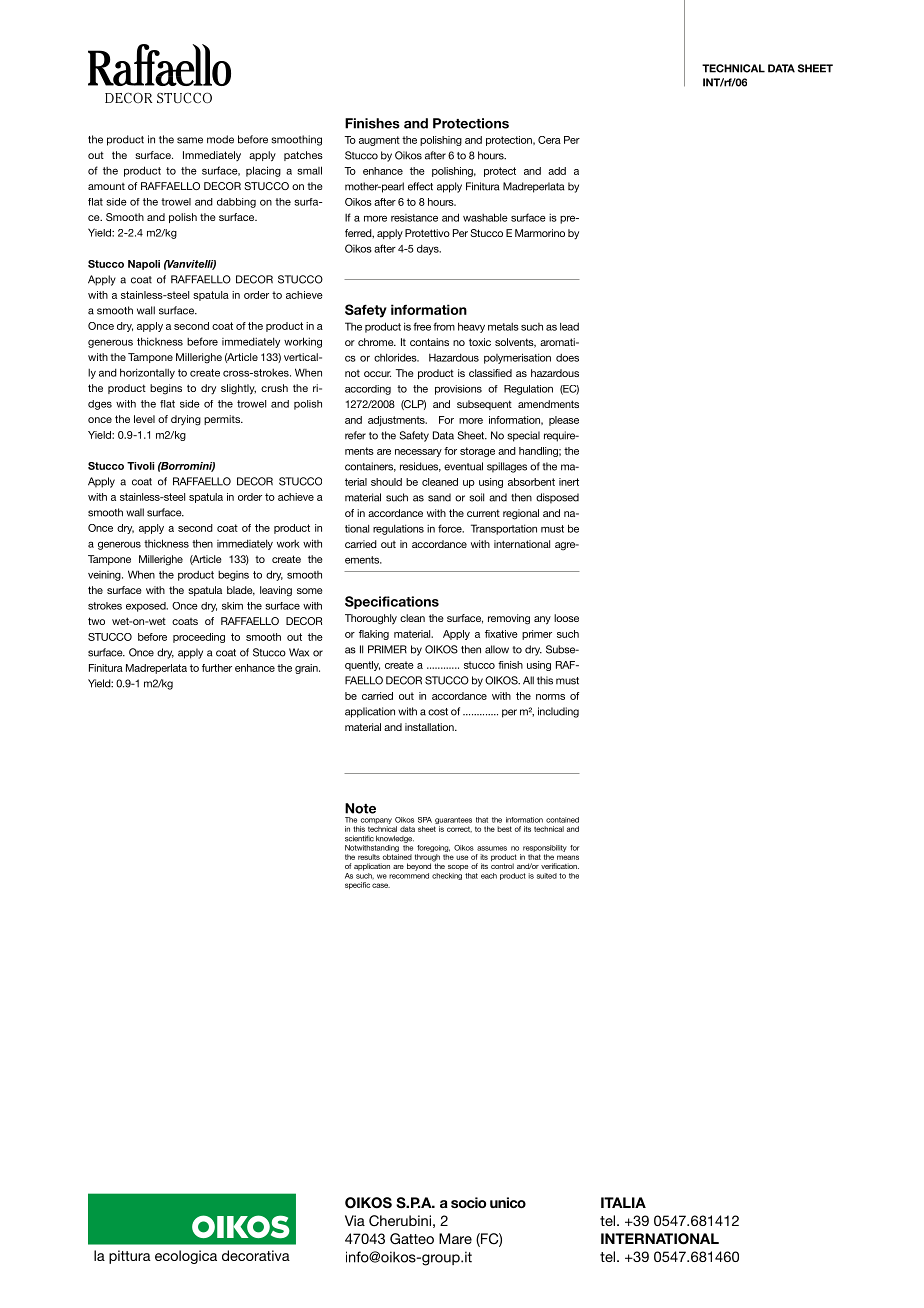 This screenshot has height=1308, width=924. Describe the element at coordinates (557, 498) in the screenshot. I see `disposed` at that location.
